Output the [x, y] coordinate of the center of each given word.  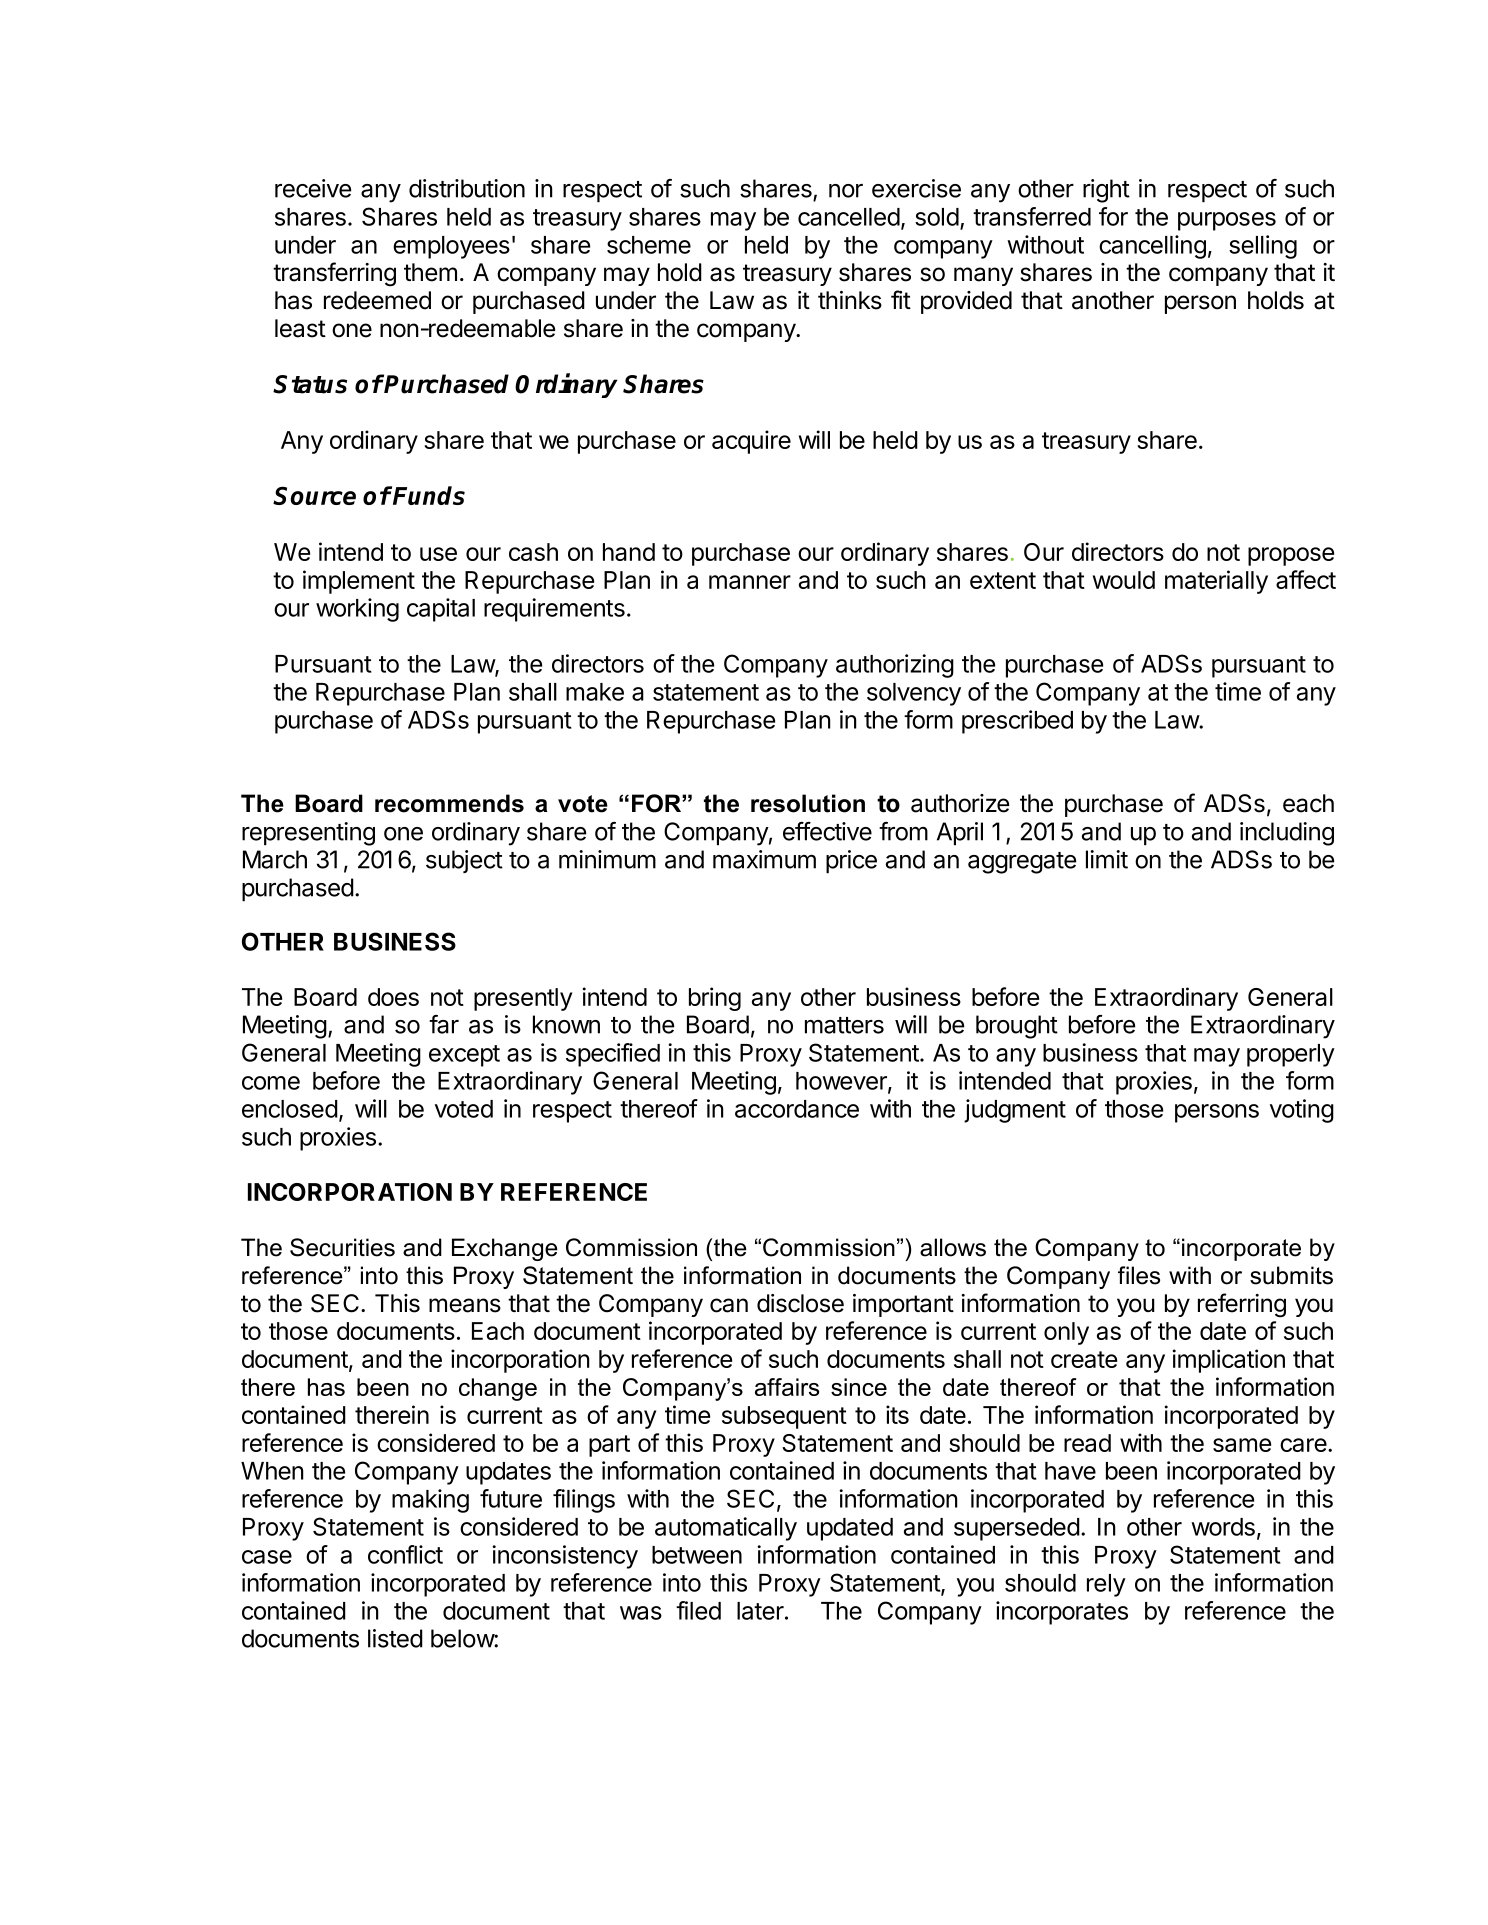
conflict [405, 1554]
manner [750, 582]
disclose [800, 1303]
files [1139, 1275]
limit [1107, 859]
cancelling [1152, 247]
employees [451, 247]
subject [464, 861]
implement [359, 582]
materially [1216, 582]
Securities [342, 1247]
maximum [764, 859]
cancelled [849, 217]
